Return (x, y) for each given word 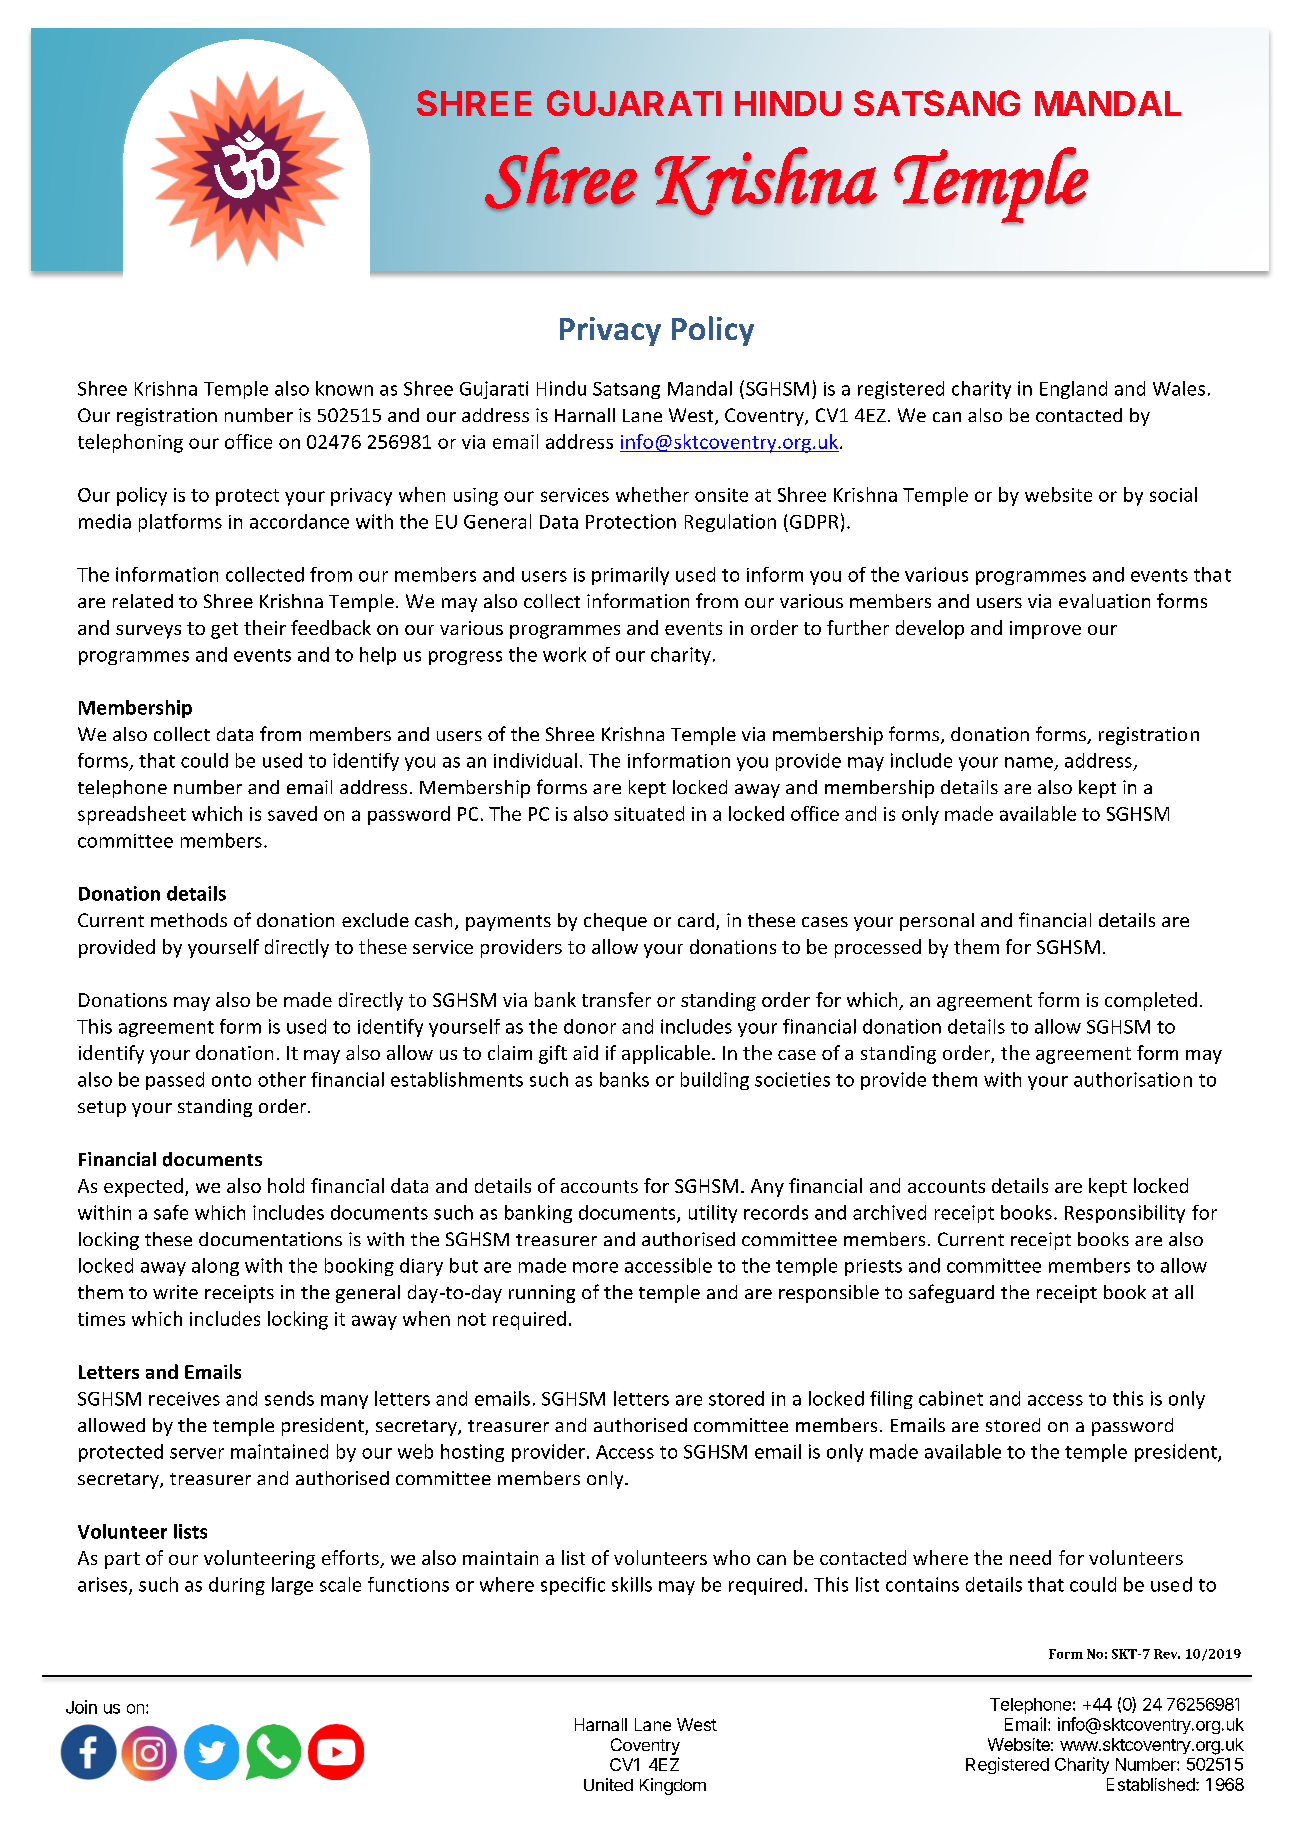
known (344, 388)
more (595, 1267)
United (608, 1784)
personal (937, 922)
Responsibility (1125, 1214)
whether (652, 494)
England (1073, 390)
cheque (615, 922)
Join (81, 1707)
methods (189, 920)
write (175, 1292)
